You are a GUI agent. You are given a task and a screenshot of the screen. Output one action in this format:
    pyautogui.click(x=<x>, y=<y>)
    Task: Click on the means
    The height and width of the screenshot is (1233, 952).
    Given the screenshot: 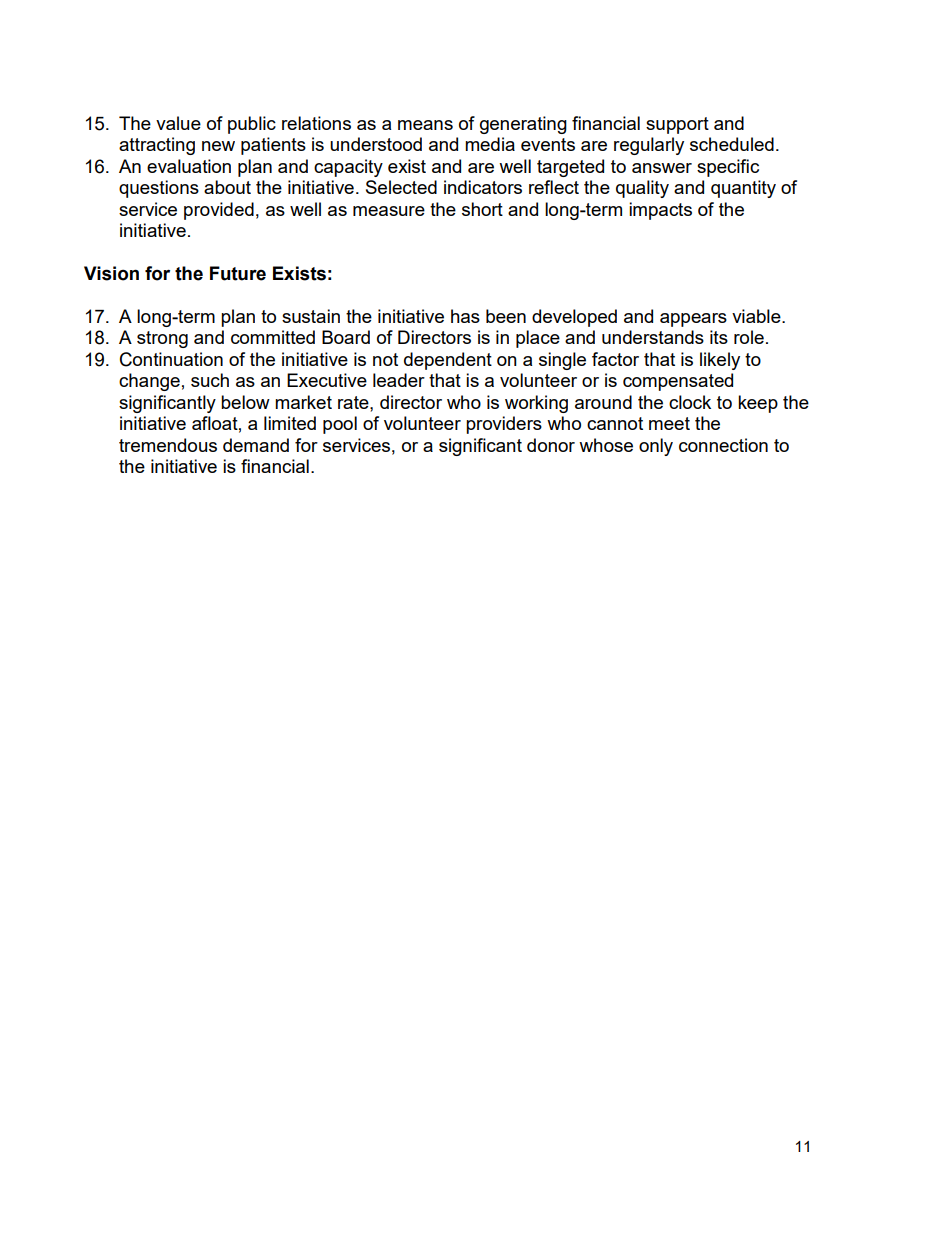 What is the action you would take?
    pyautogui.click(x=425, y=125)
